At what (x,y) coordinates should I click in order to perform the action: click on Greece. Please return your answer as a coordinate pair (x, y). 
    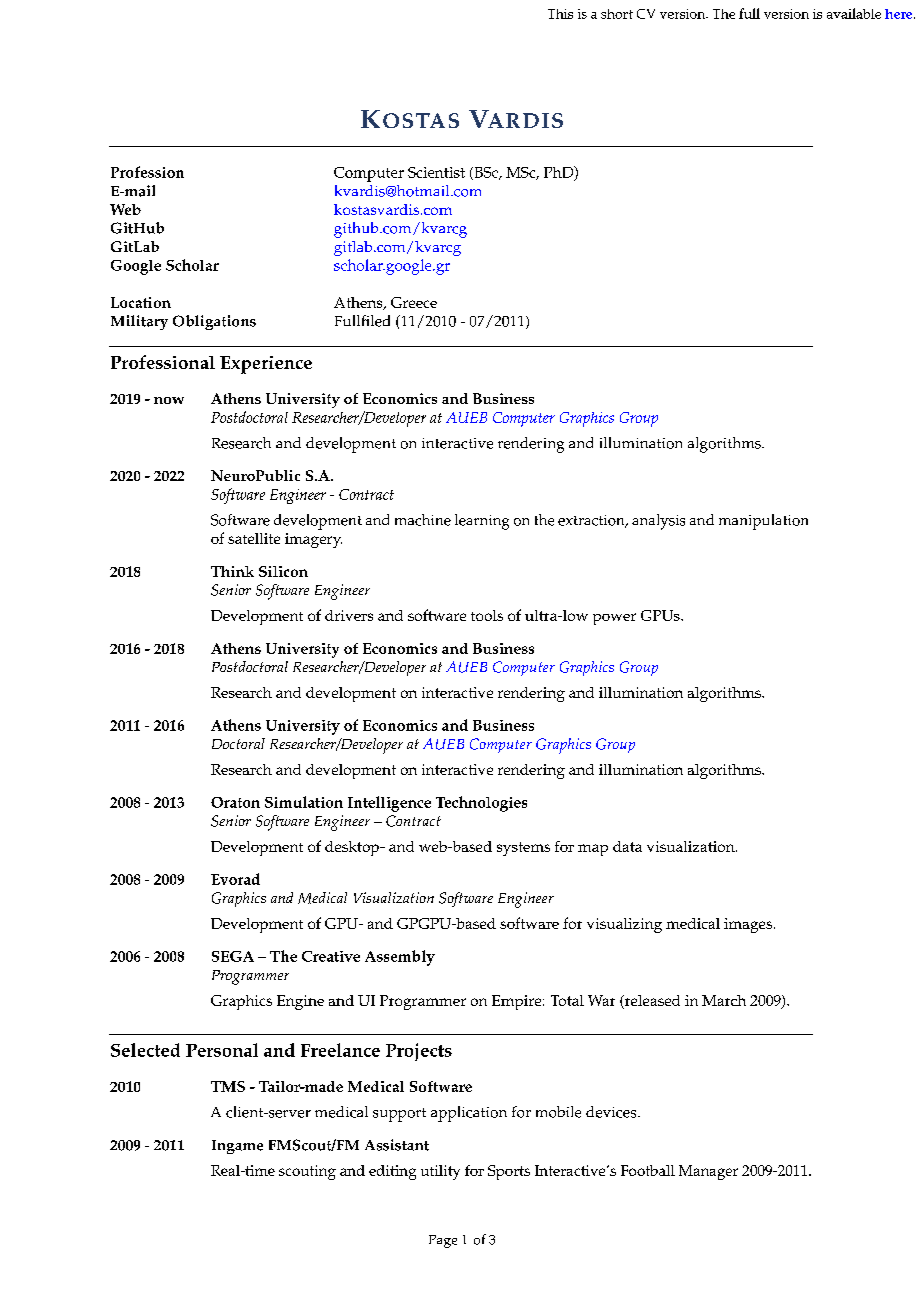
    Looking at the image, I should click on (414, 302).
